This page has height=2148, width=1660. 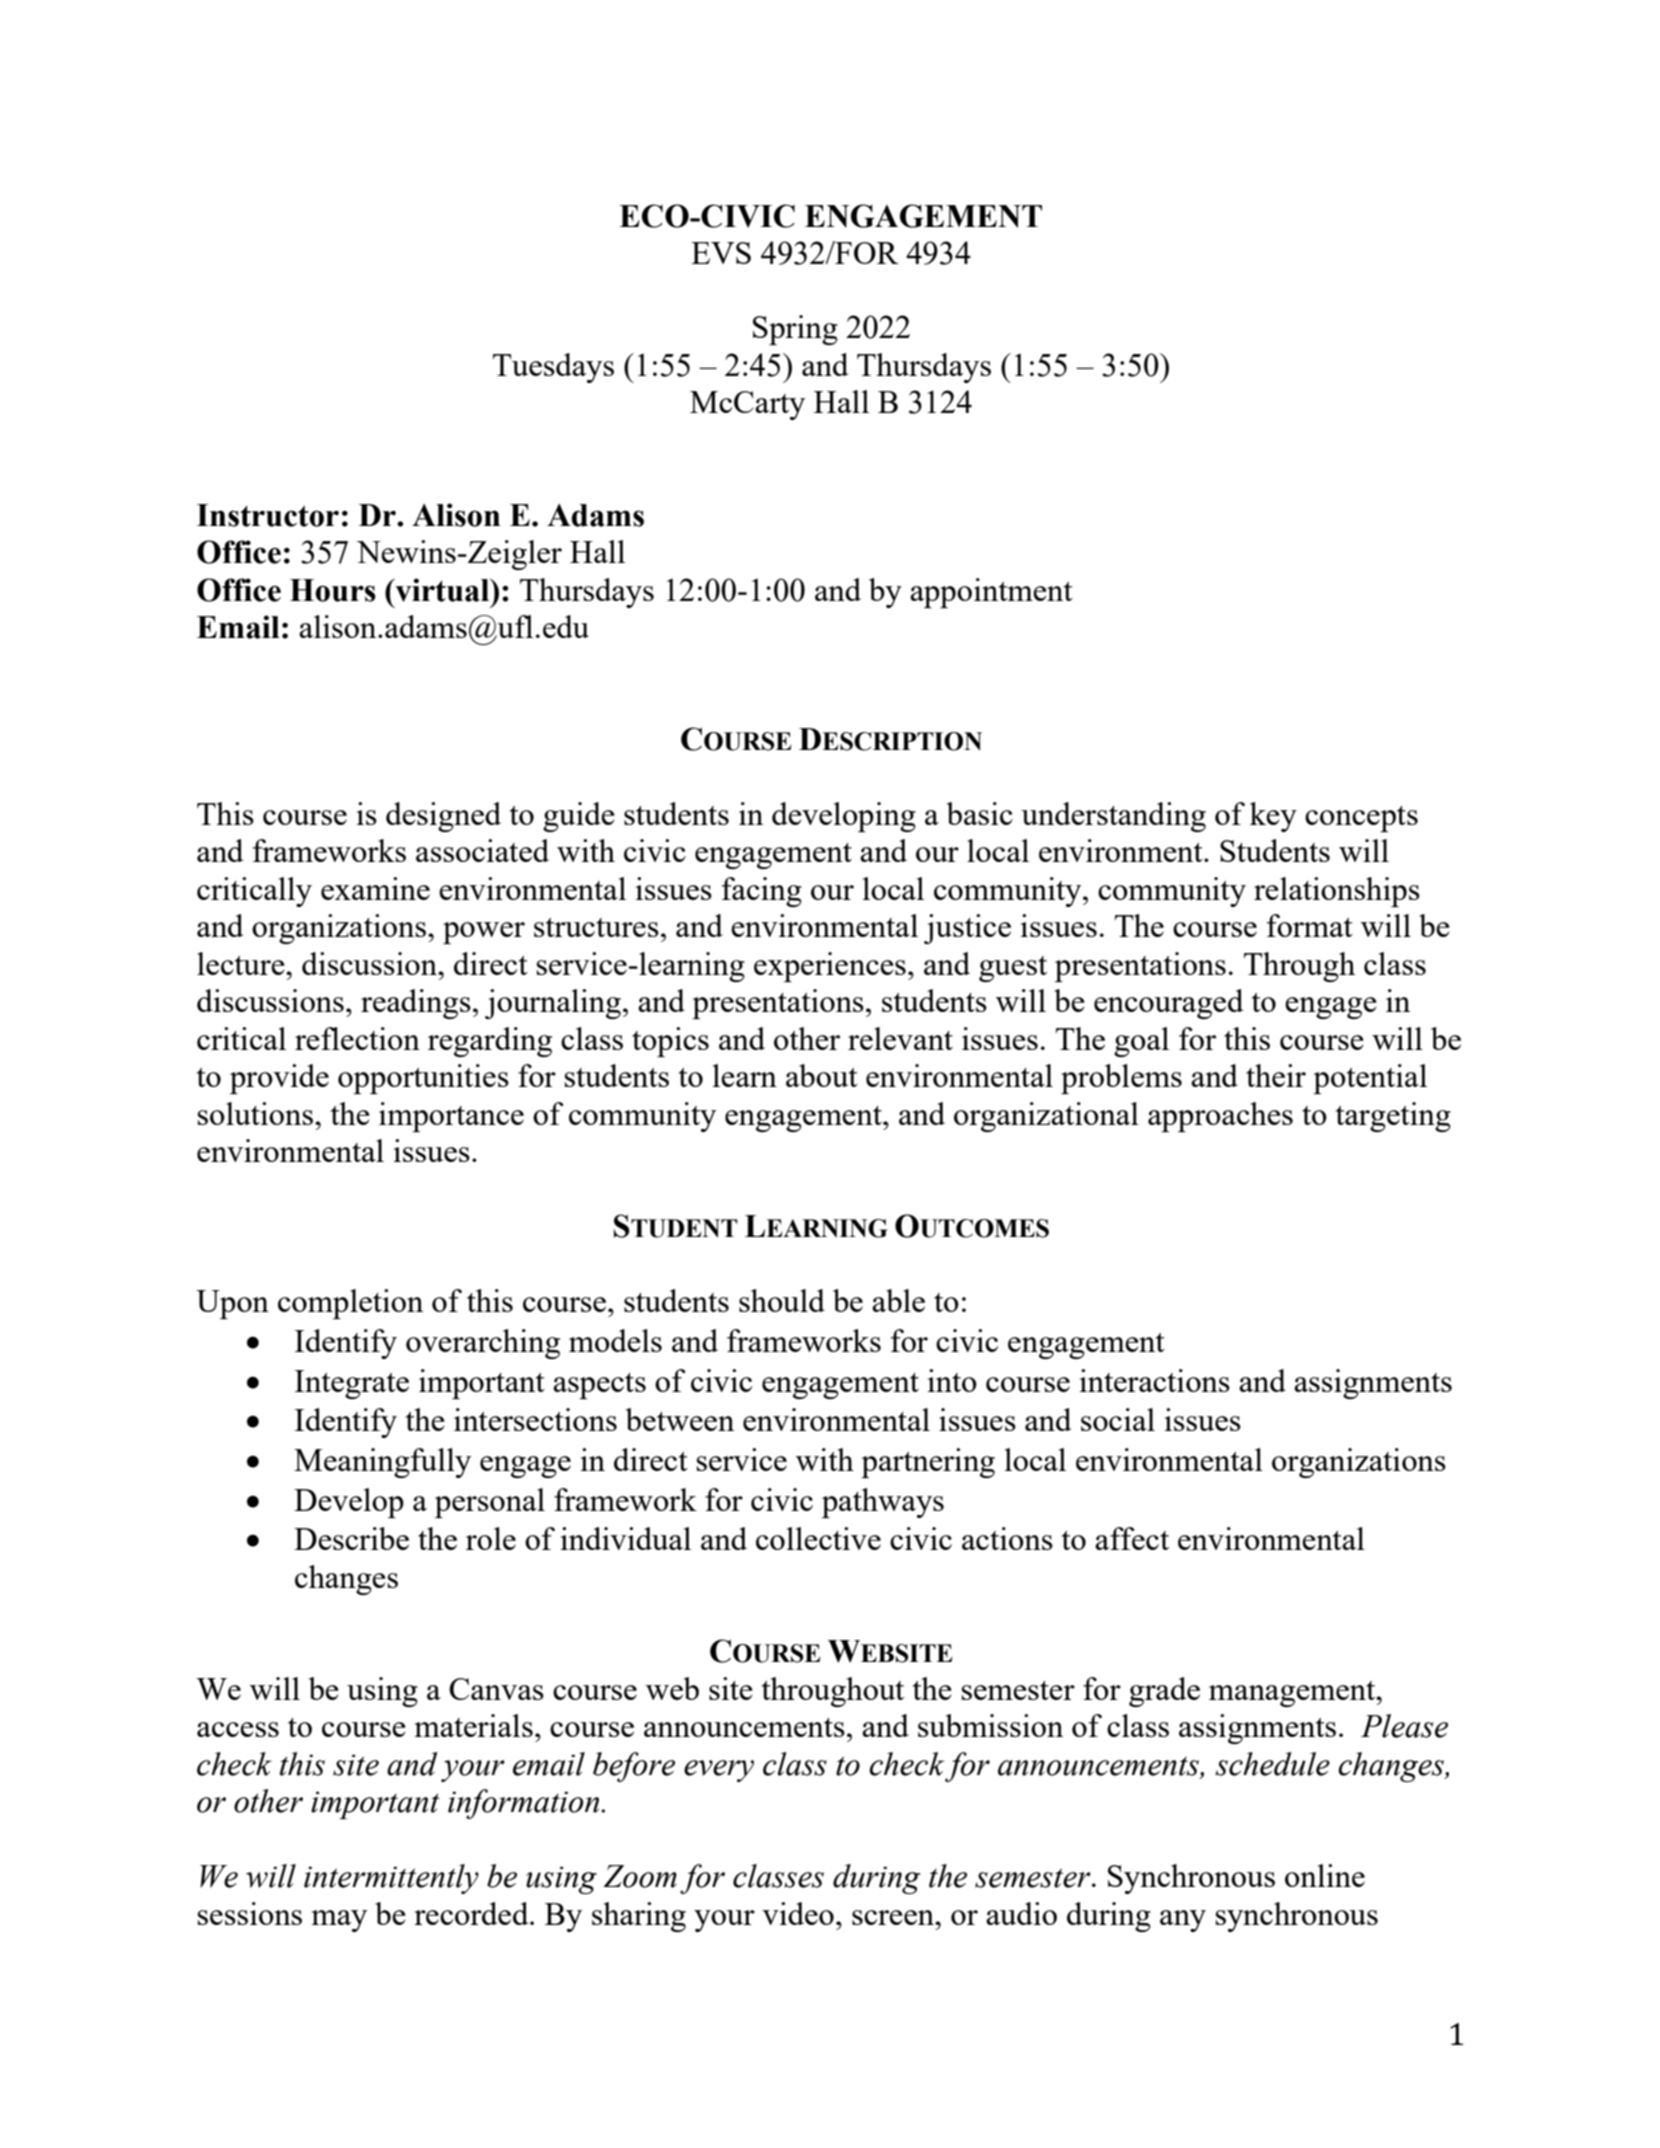 I want to click on key, so click(x=1273, y=817).
